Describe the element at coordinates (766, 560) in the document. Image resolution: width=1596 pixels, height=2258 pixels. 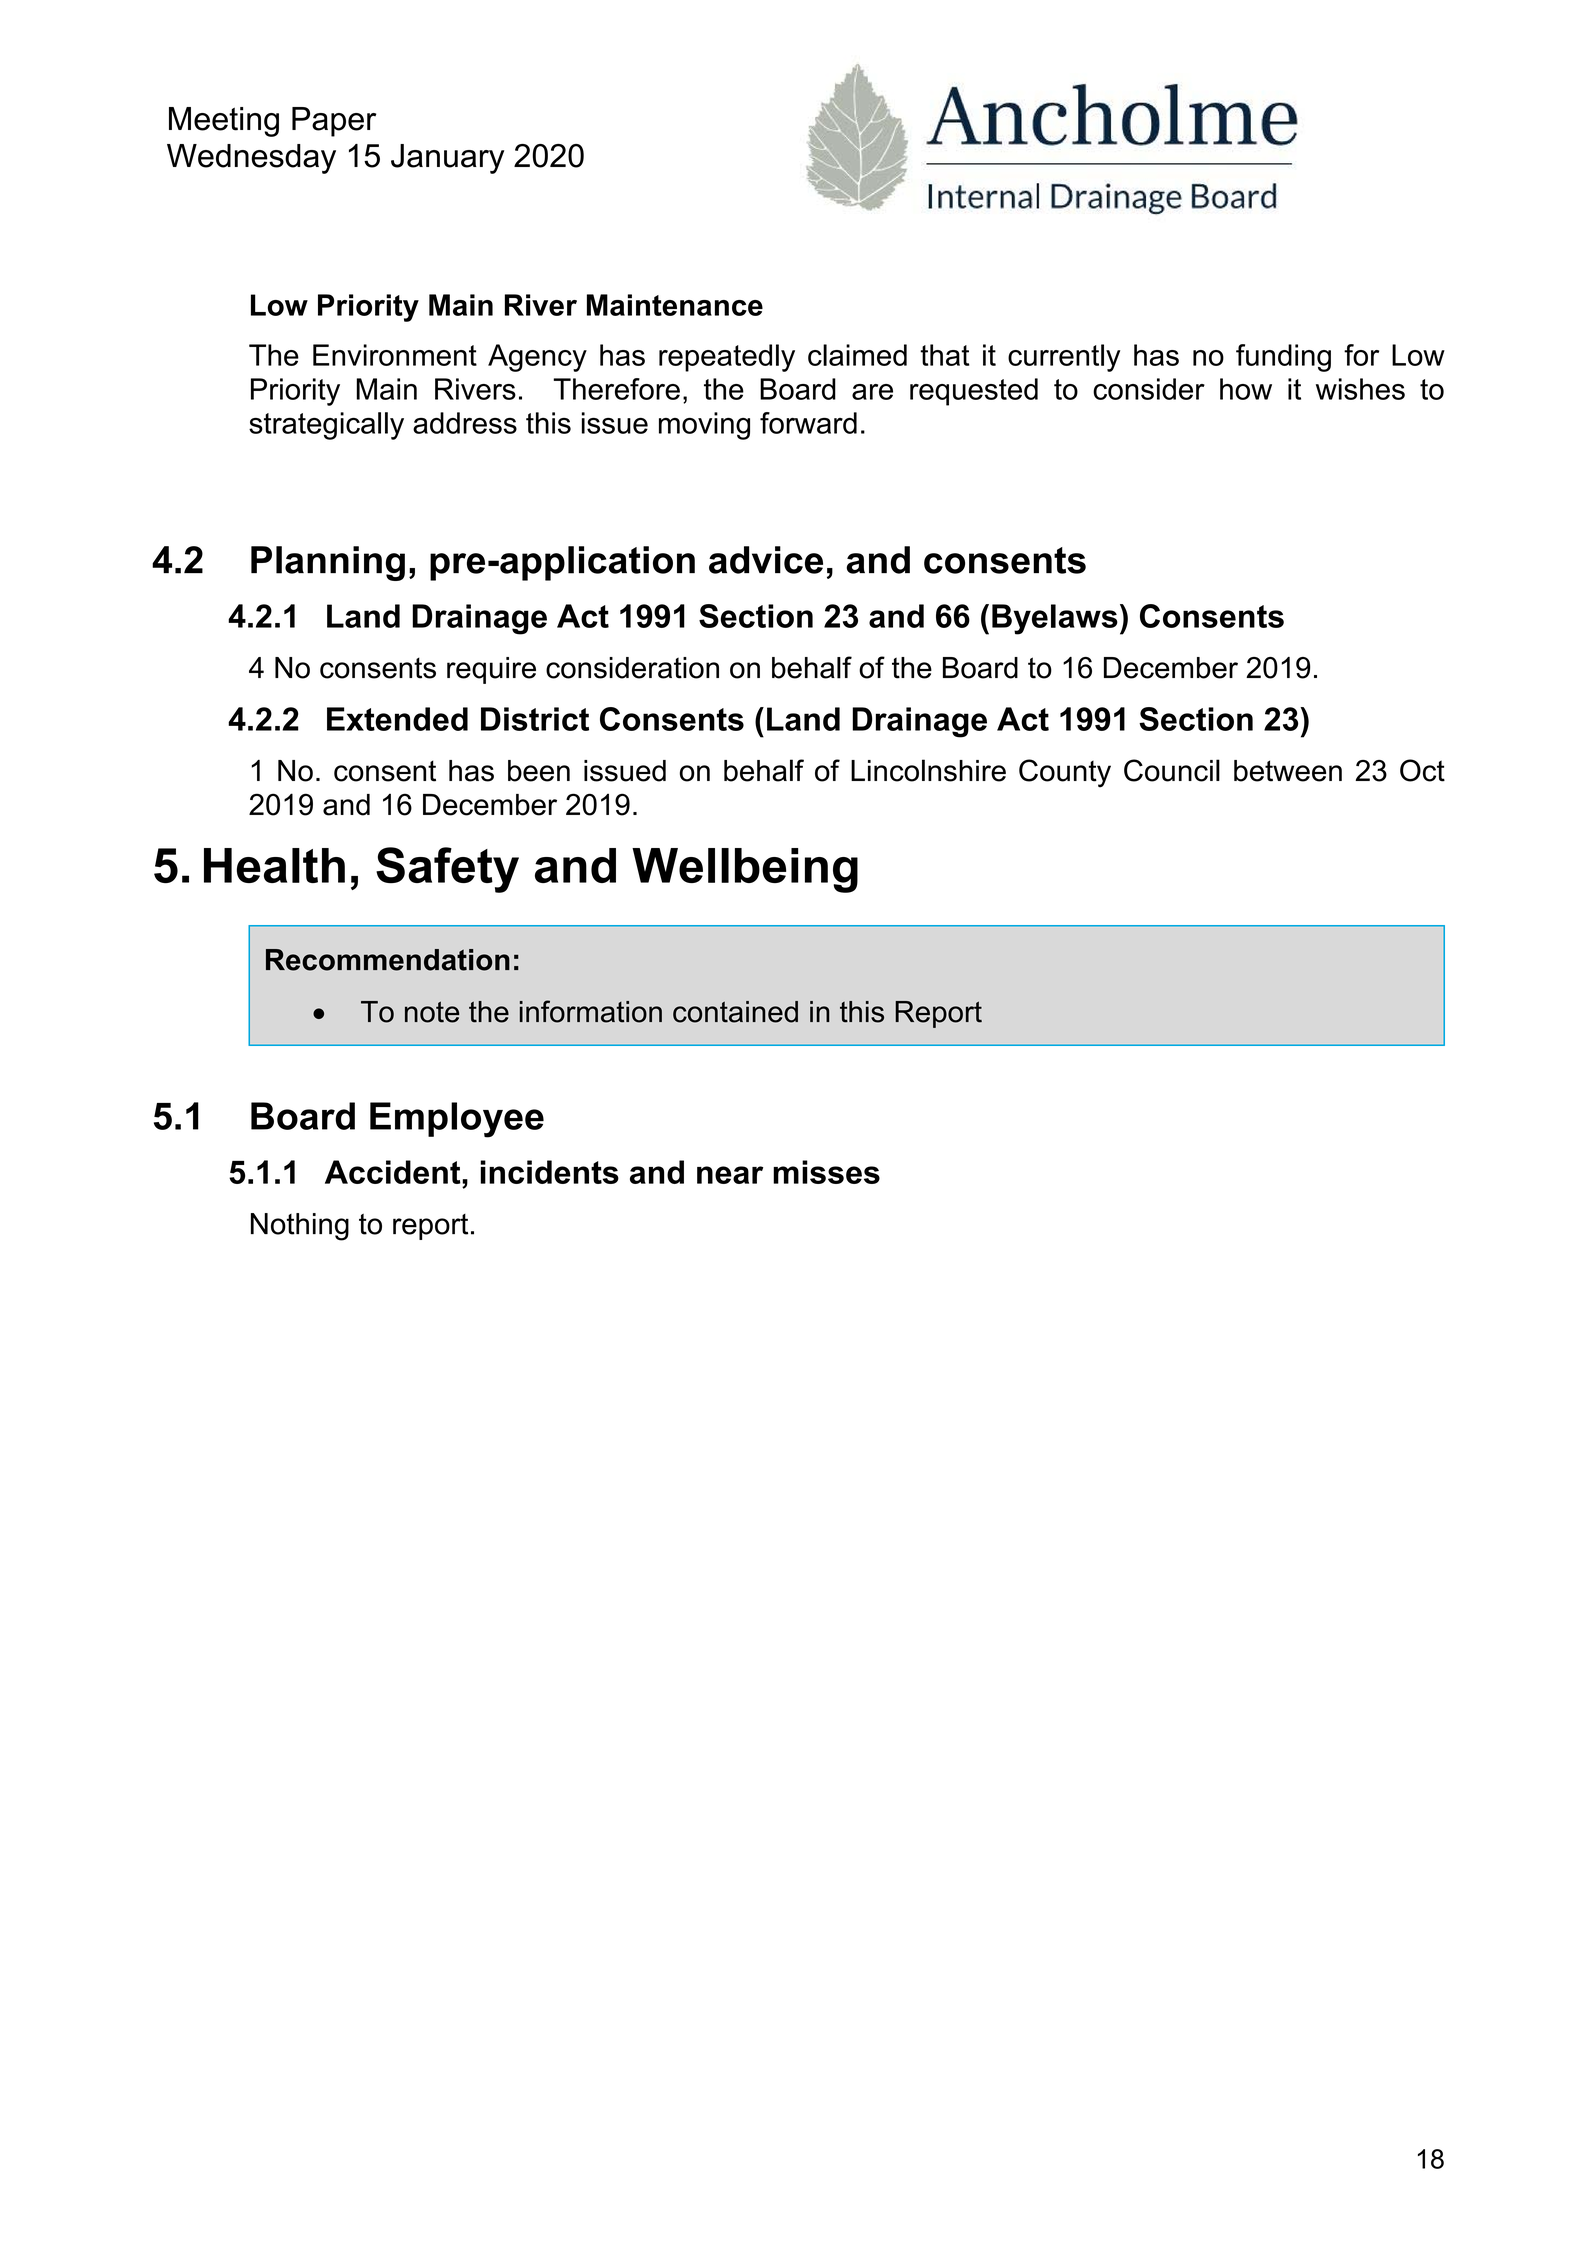
I see `advice` at that location.
